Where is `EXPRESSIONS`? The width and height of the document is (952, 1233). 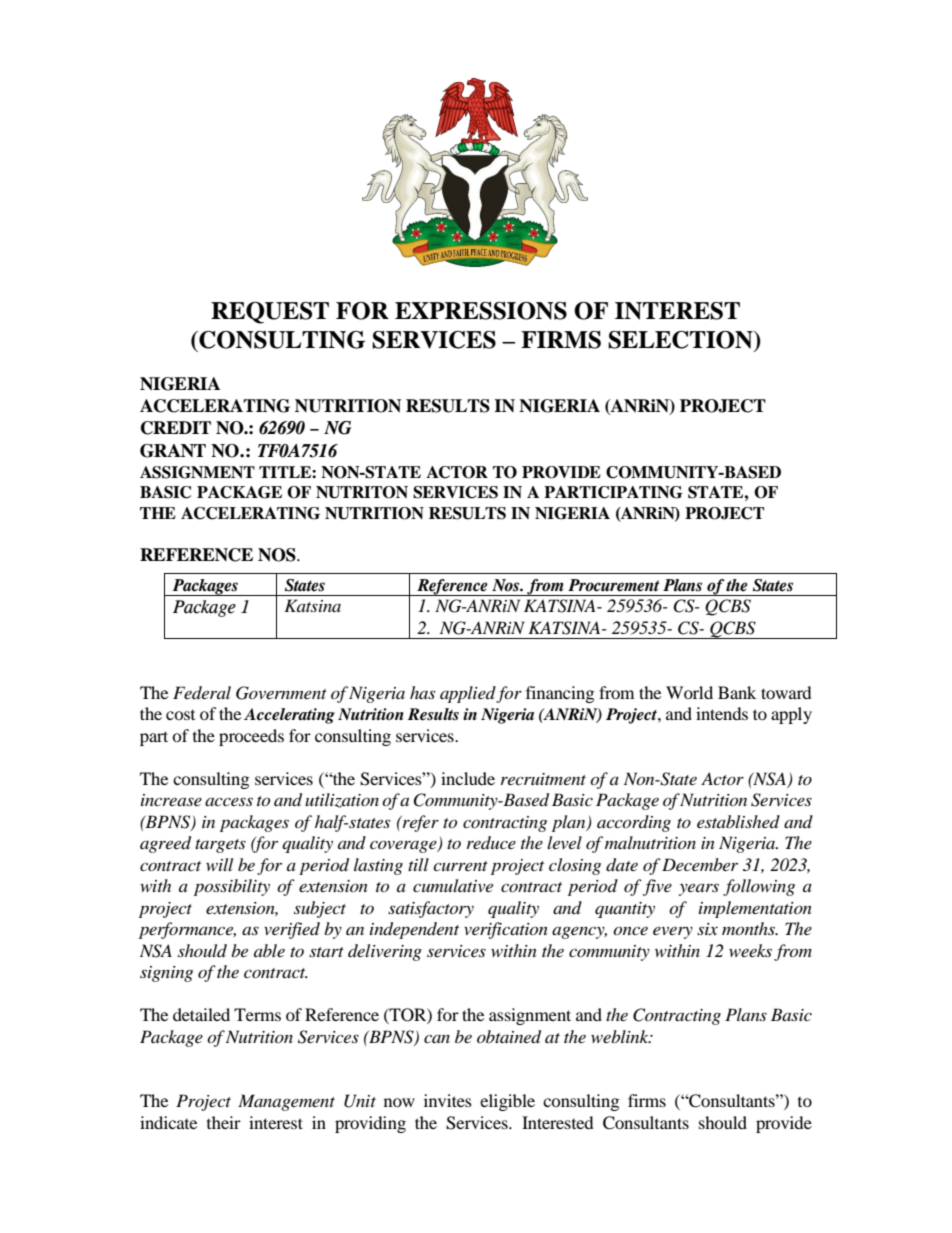
EXPRESSIONS is located at coordinates (481, 311).
